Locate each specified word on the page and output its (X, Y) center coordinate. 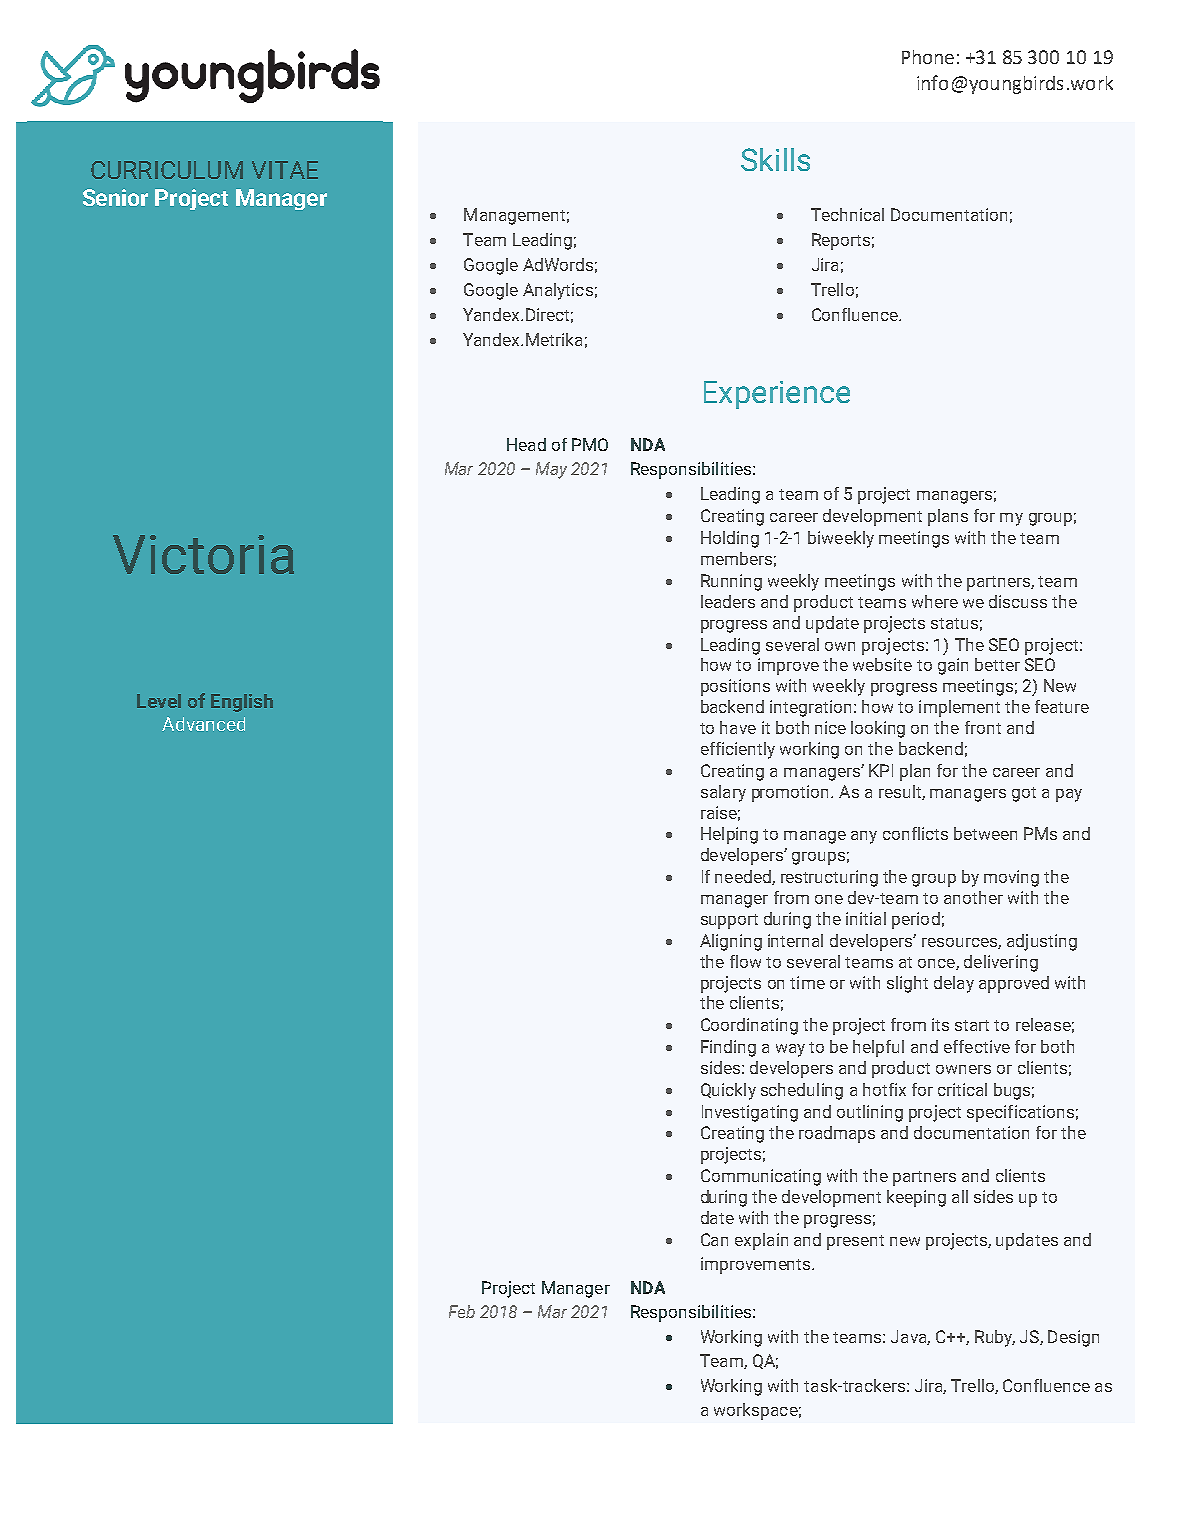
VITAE (285, 170)
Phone (928, 57)
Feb (462, 1311)
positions (735, 687)
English (242, 703)
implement (959, 708)
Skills (775, 159)
